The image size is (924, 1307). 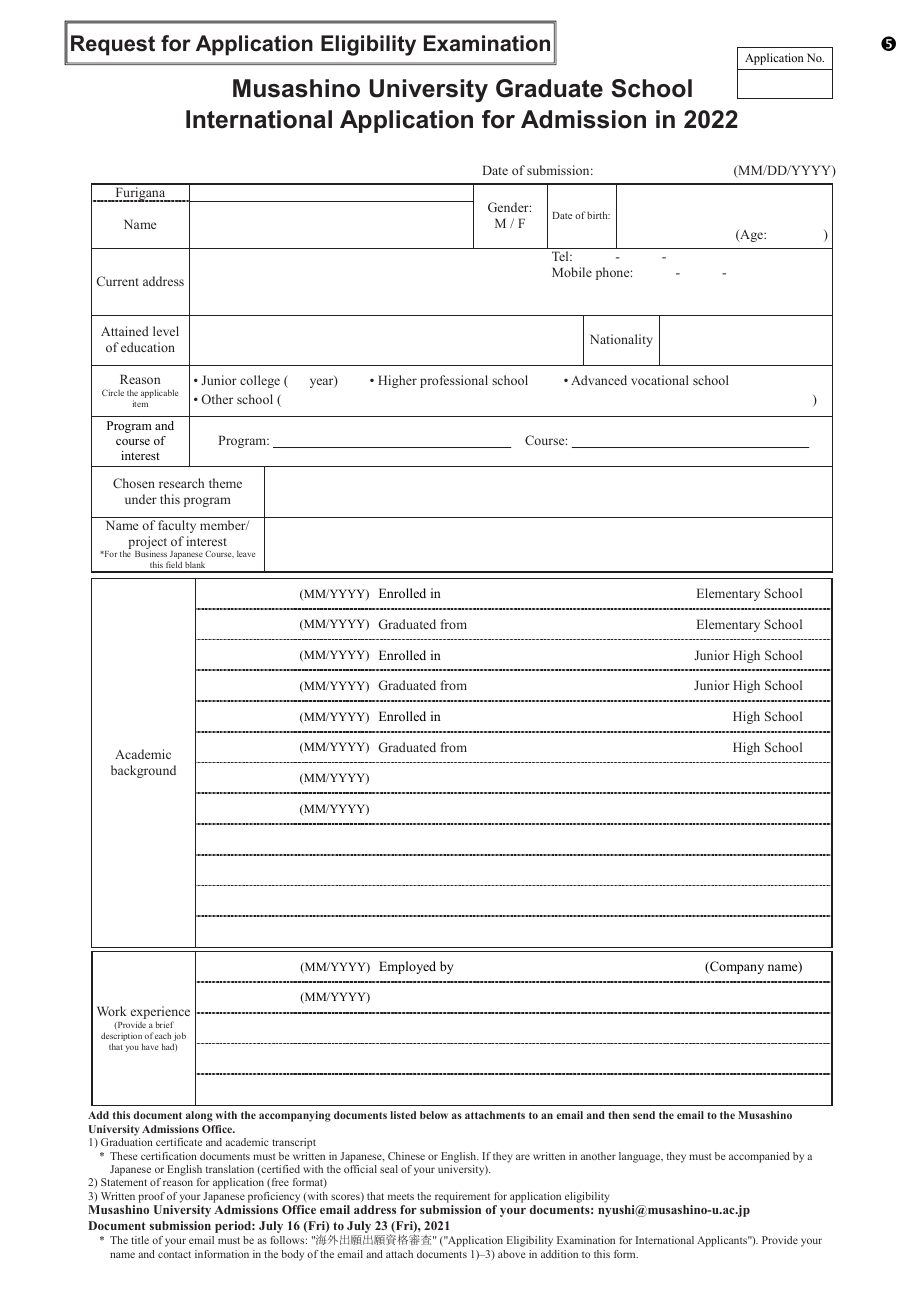 What do you see at coordinates (660, 380) in the image?
I see `vocational` at bounding box center [660, 380].
